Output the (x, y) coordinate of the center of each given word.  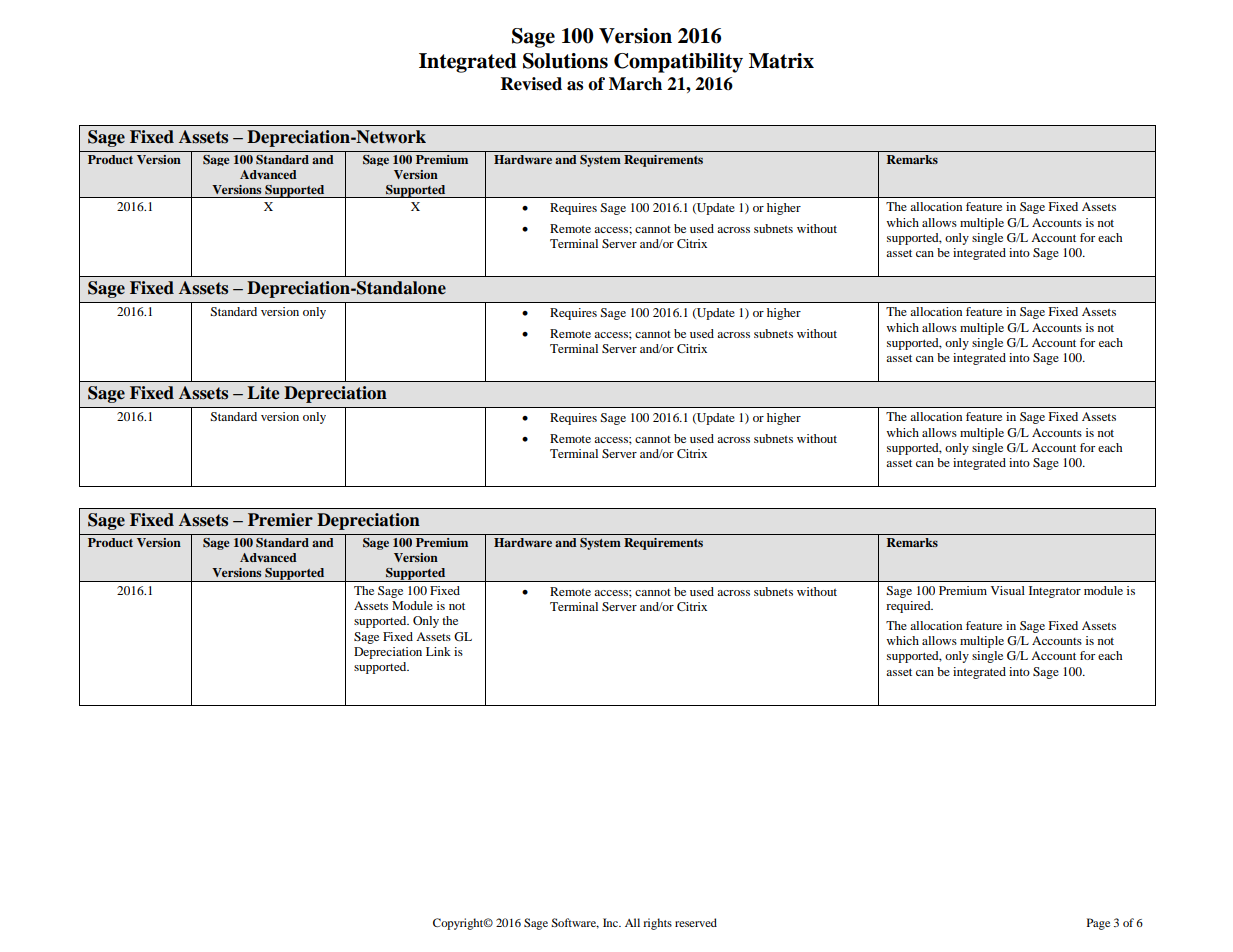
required (909, 607)
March (635, 84)
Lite (263, 393)
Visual (1008, 590)
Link (438, 651)
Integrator (1055, 592)
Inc (611, 922)
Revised (531, 84)
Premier (280, 520)
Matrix (781, 61)
